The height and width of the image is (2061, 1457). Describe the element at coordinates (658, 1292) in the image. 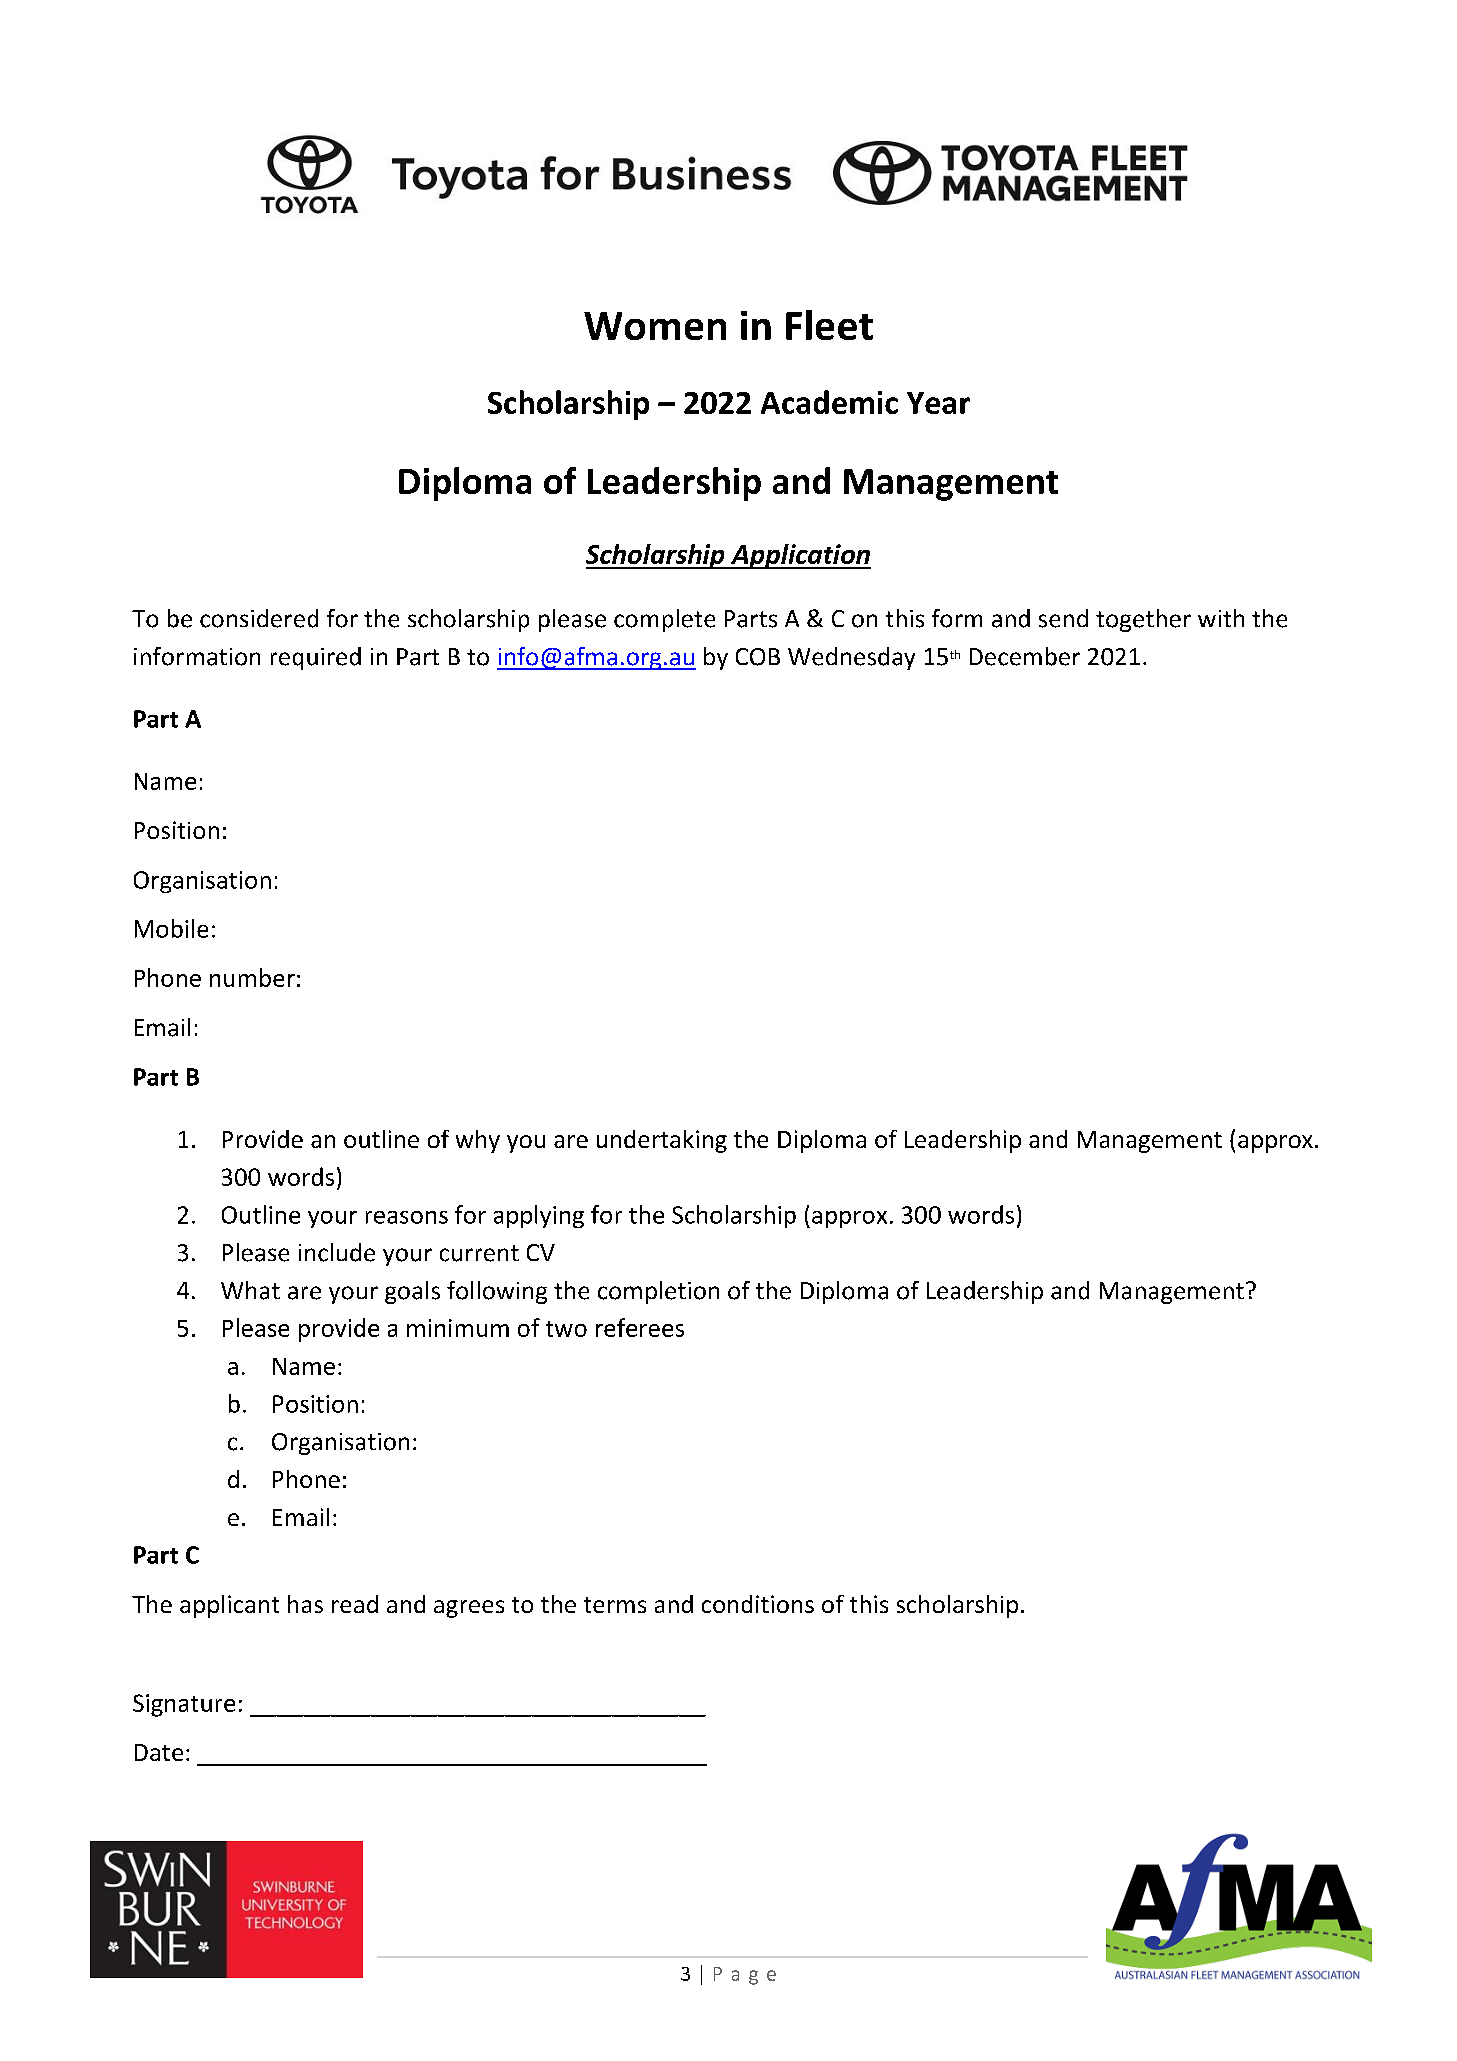

I see `completion` at that location.
